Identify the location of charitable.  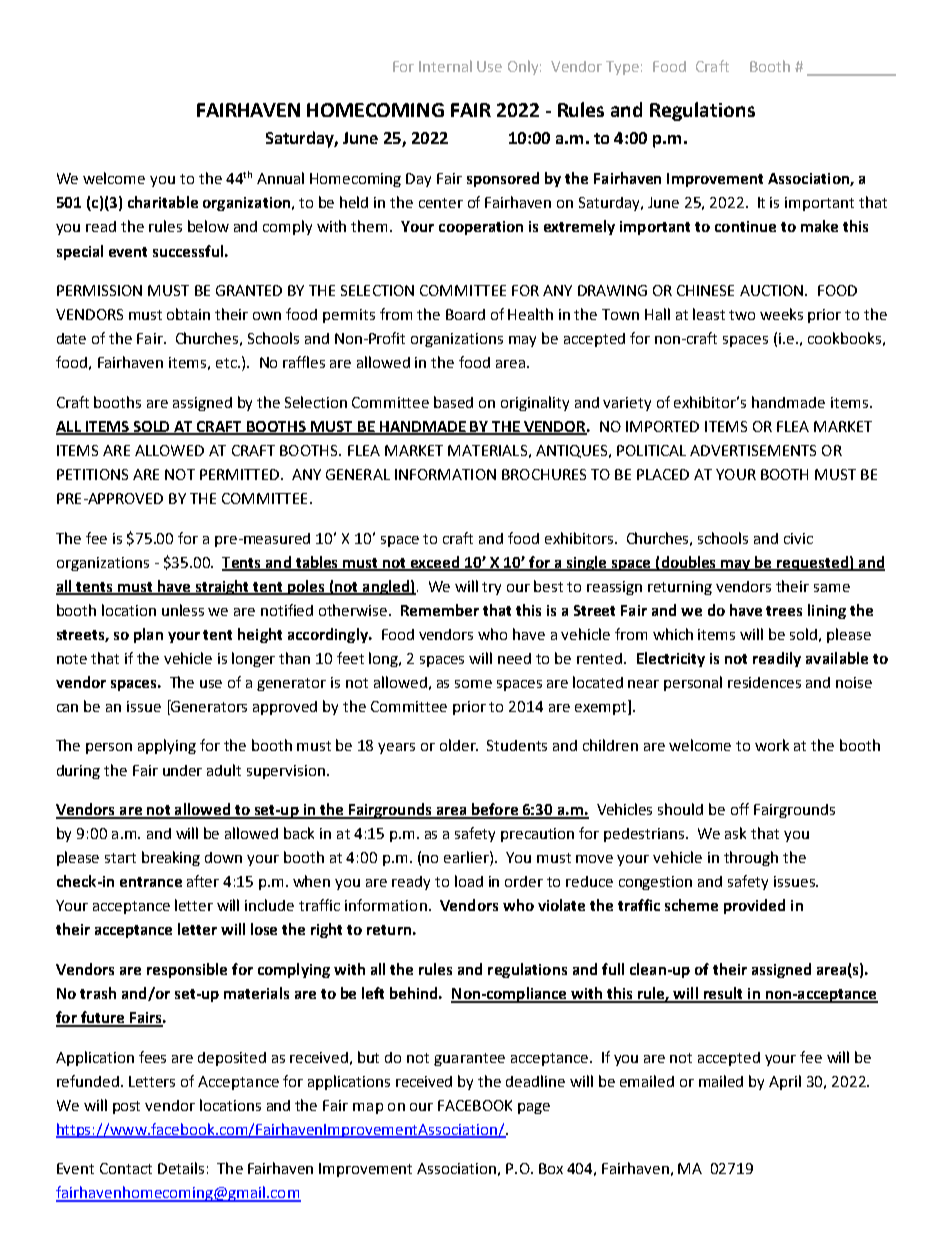
(163, 202).
